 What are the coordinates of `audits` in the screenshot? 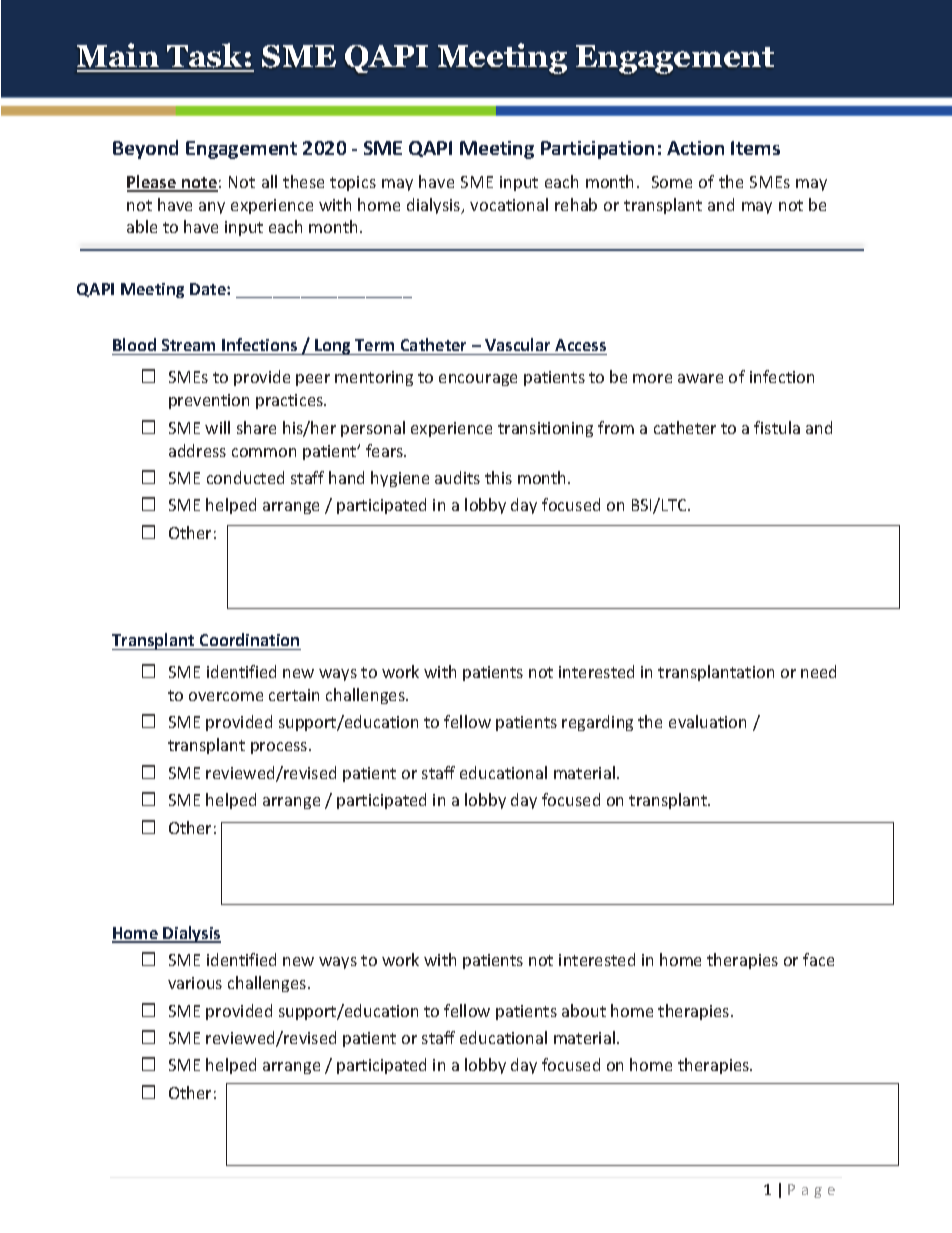 It's located at (457, 477).
